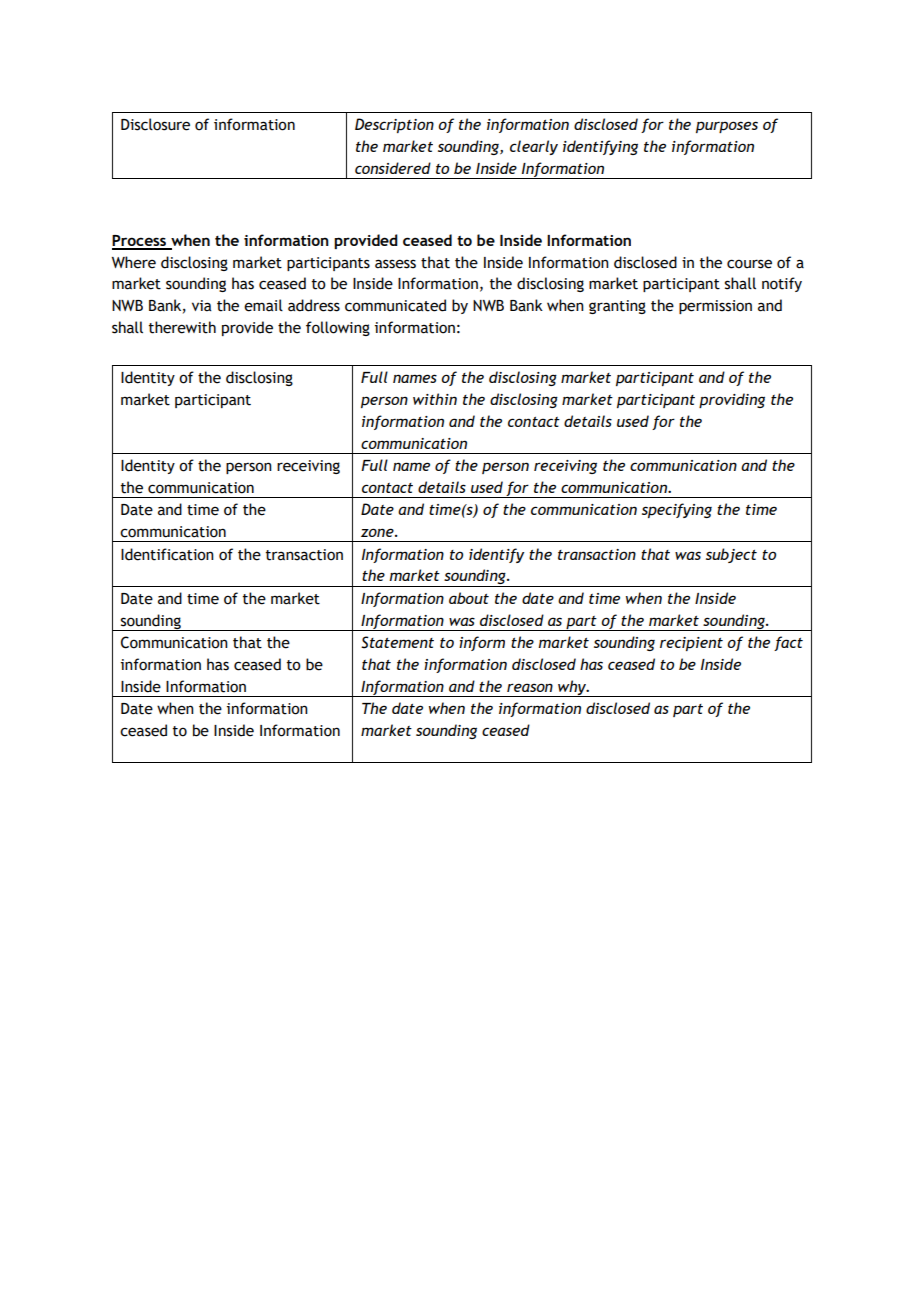 This screenshot has width=924, height=1308. I want to click on specifying, so click(677, 510).
